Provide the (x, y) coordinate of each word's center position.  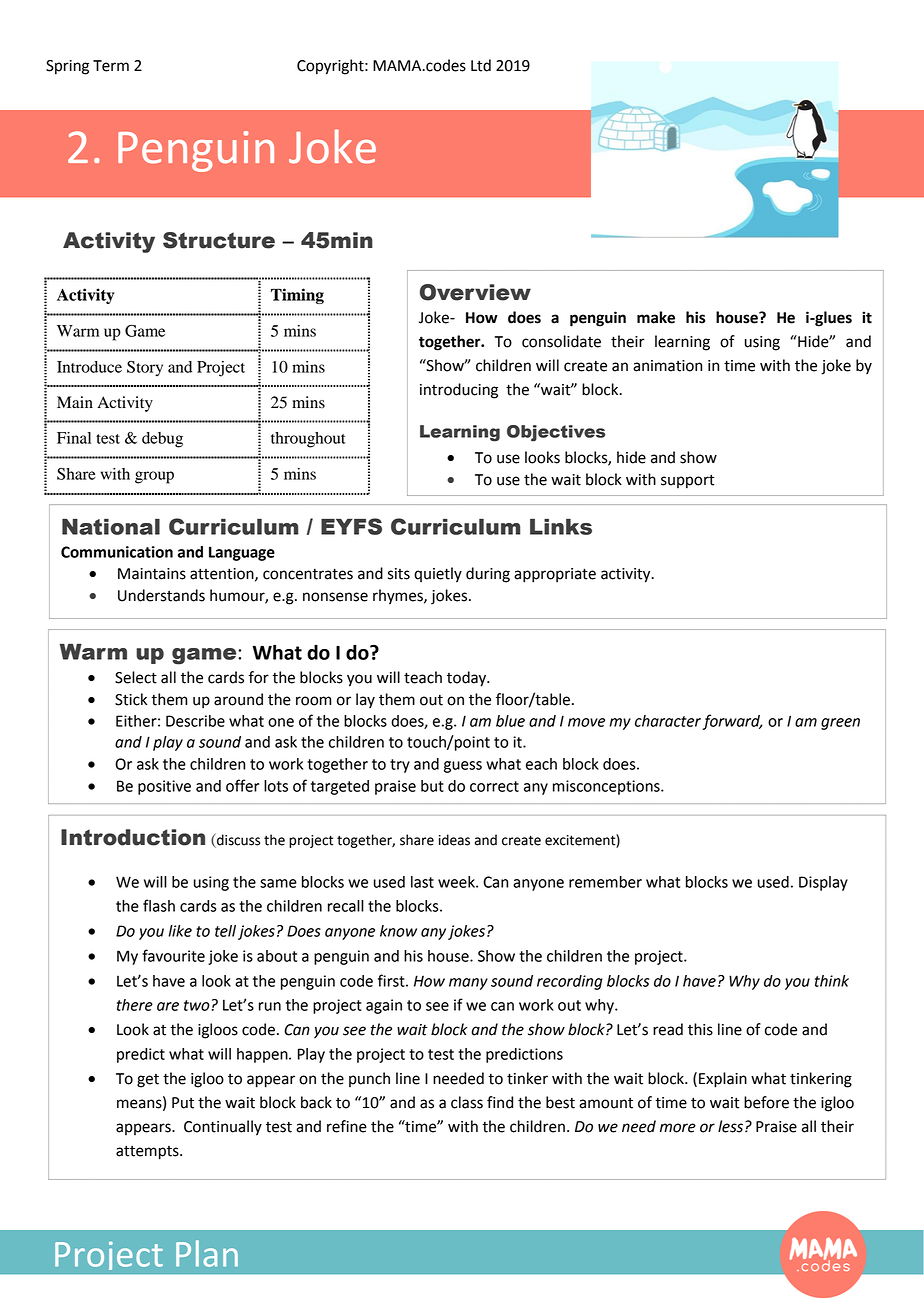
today (468, 679)
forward (732, 722)
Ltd (481, 65)
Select (136, 677)
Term (111, 66)
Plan (207, 1253)
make (656, 317)
